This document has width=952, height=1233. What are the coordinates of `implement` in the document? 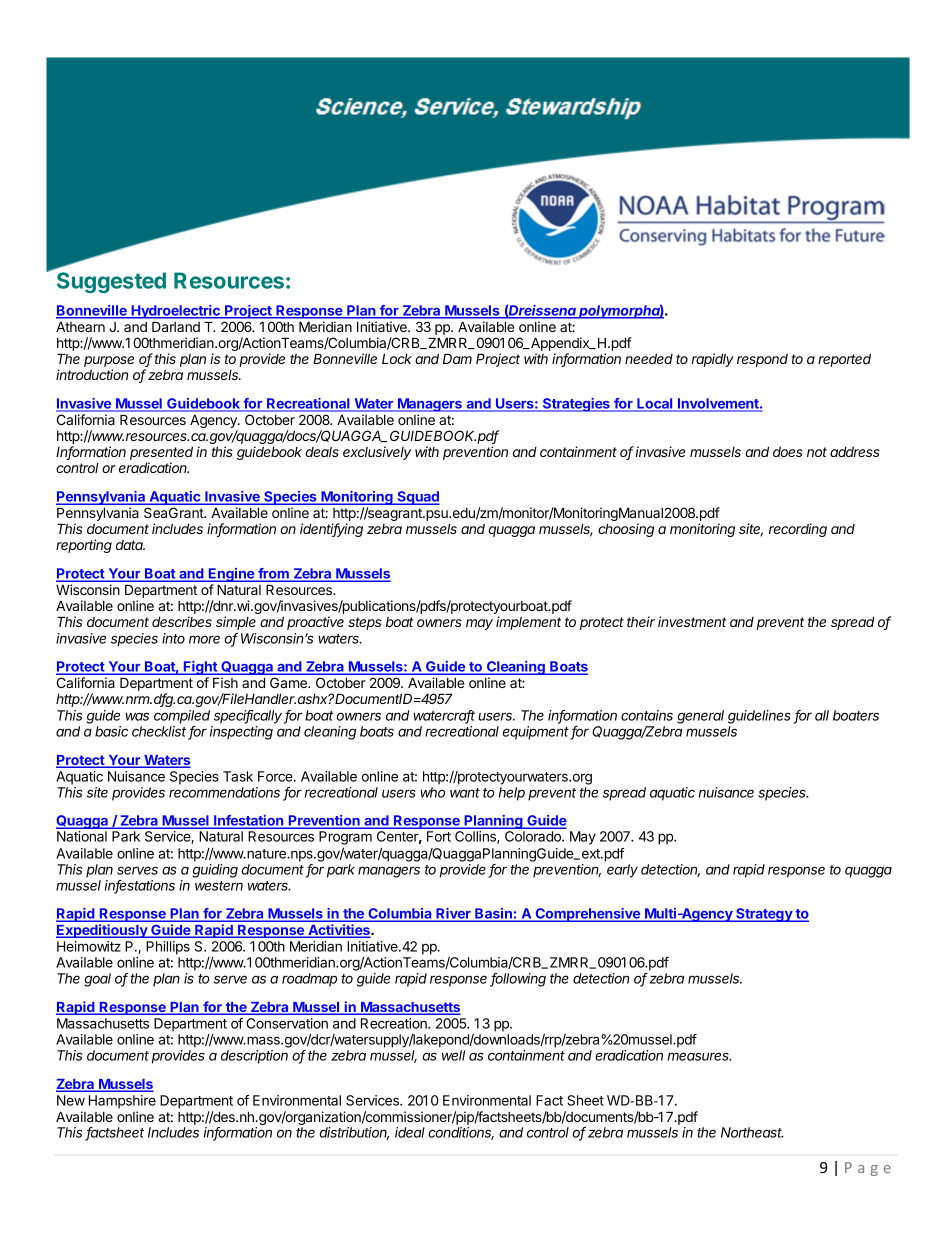 It's located at (528, 623).
